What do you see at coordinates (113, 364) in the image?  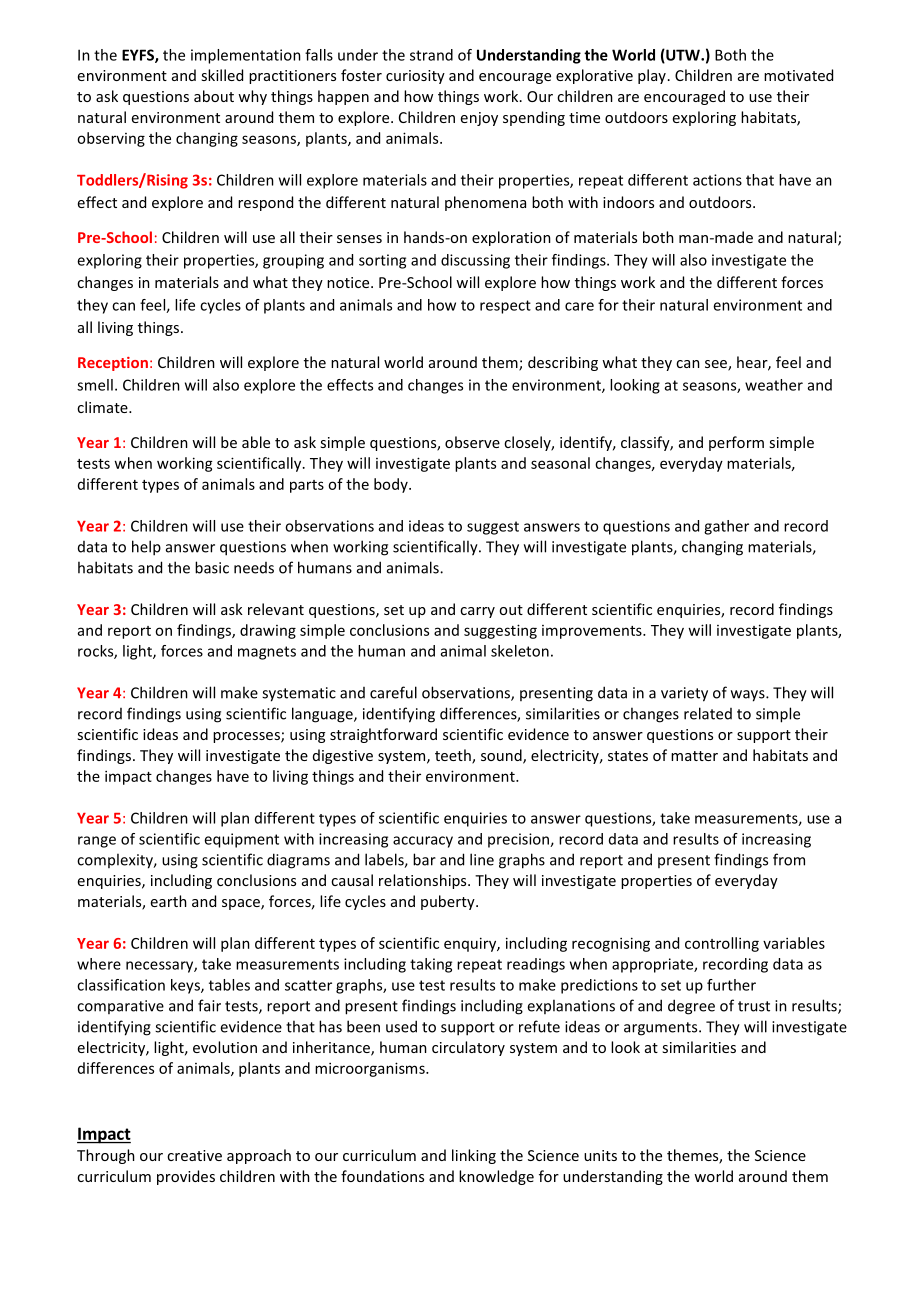 I see `Reception` at bounding box center [113, 364].
